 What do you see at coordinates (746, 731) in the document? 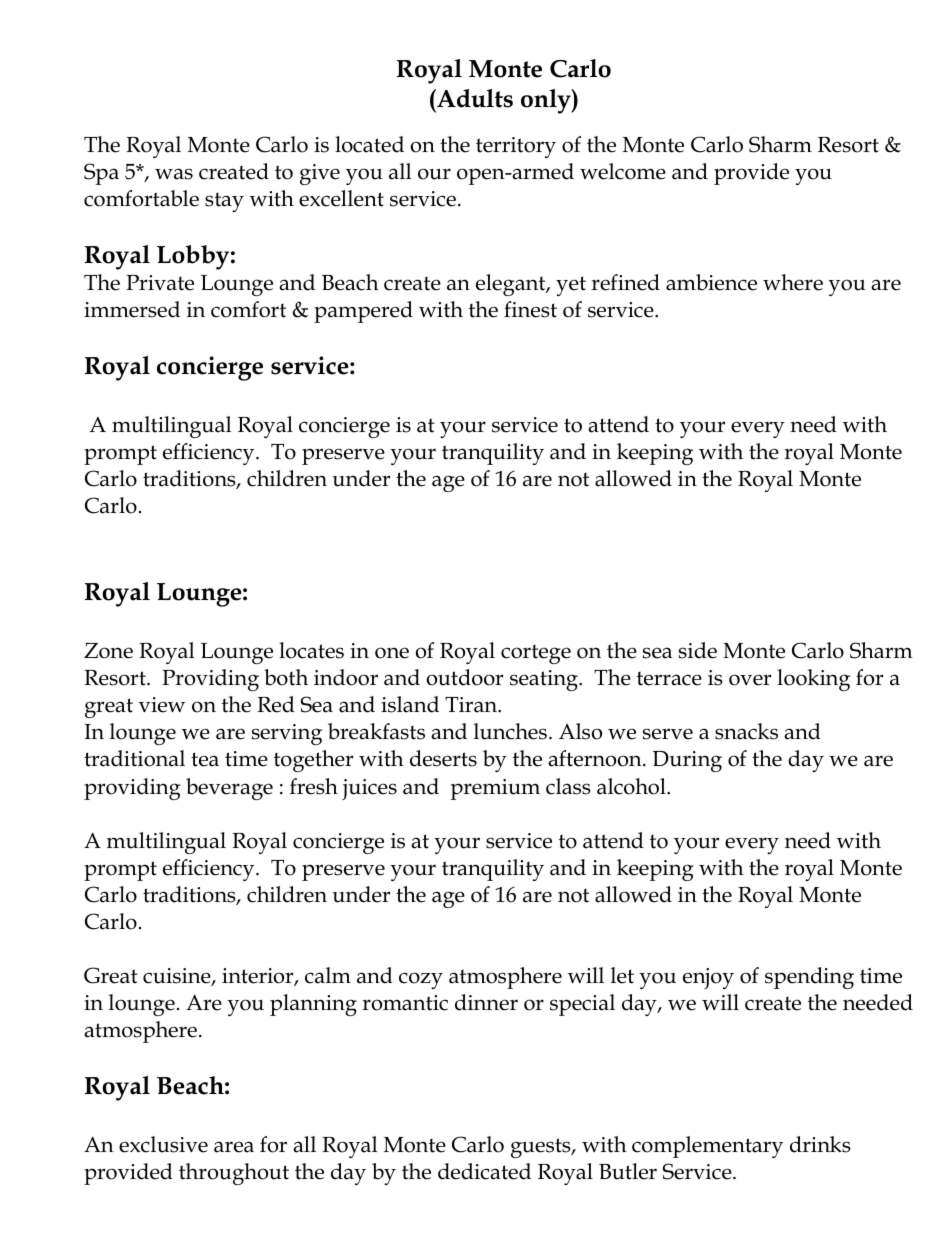
I see `snacks` at bounding box center [746, 731].
